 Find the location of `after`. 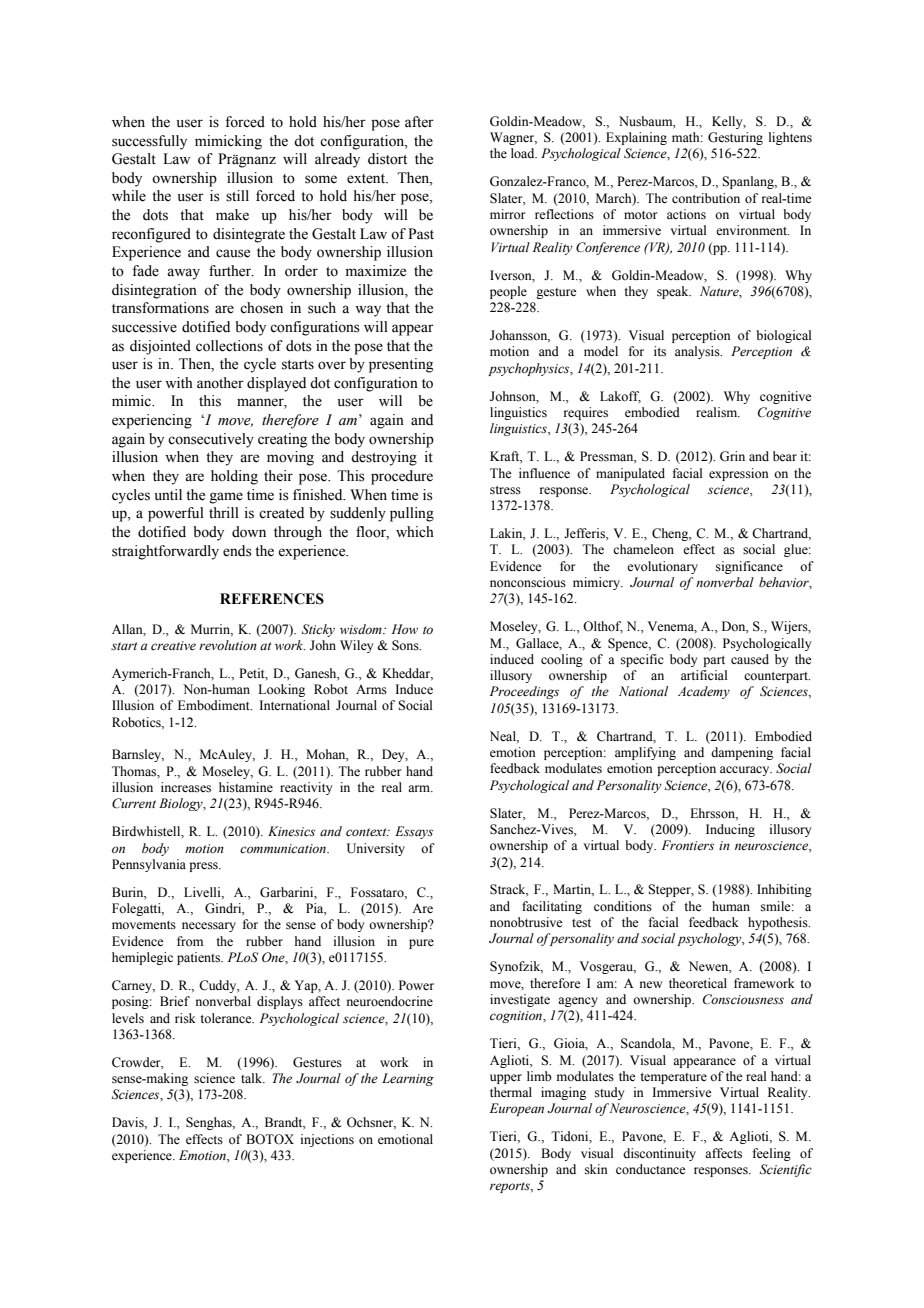

after is located at coordinates (419, 122).
